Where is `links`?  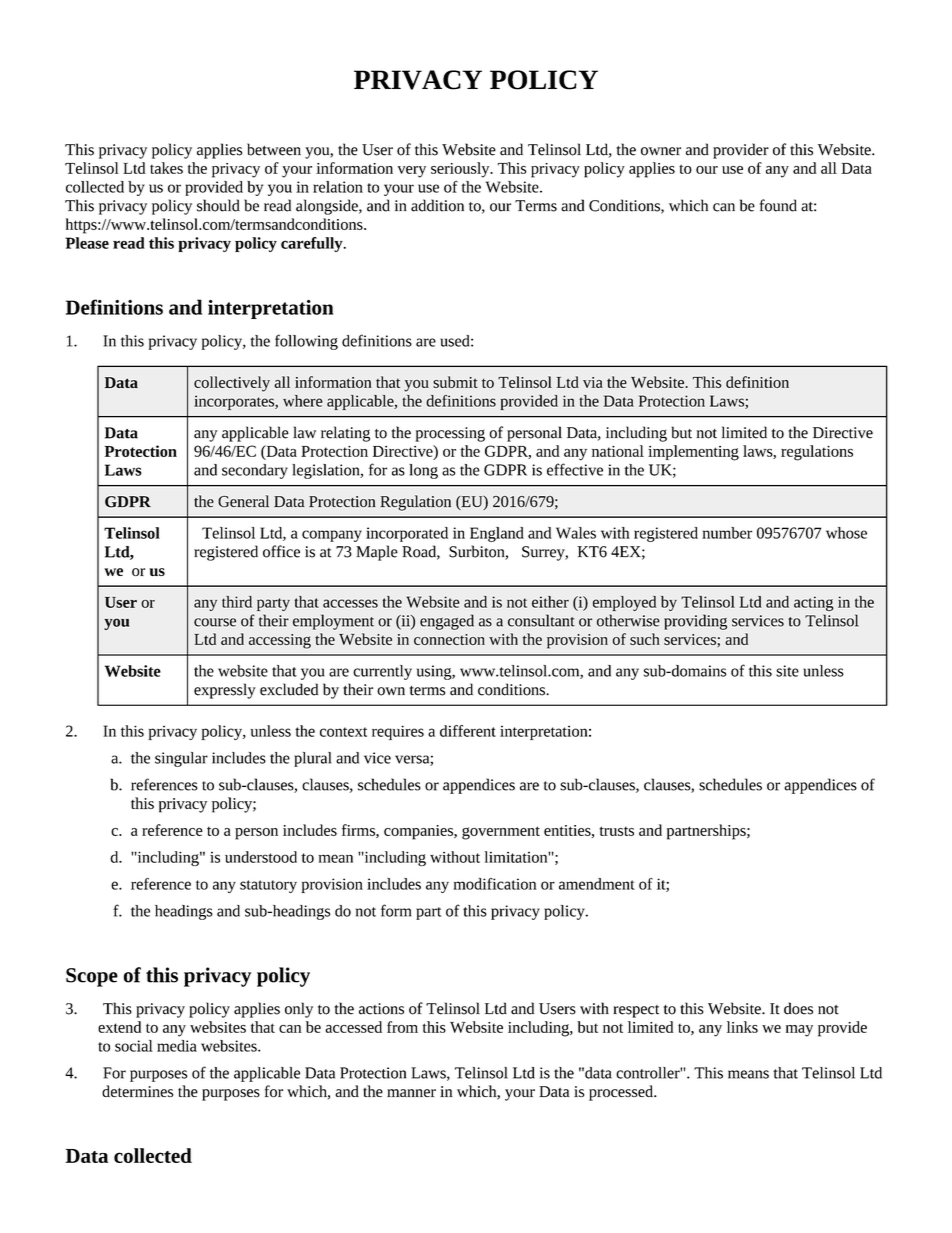
links is located at coordinates (742, 1027).
